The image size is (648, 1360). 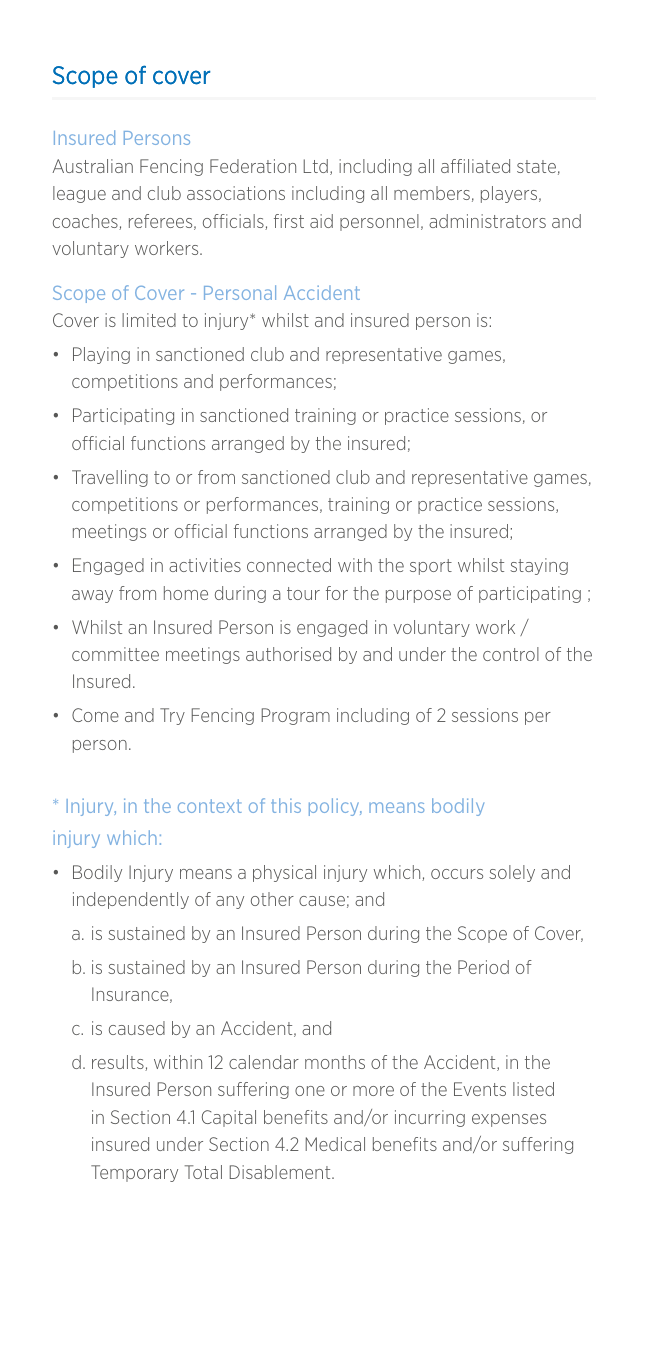 I want to click on committee, so click(x=115, y=654).
